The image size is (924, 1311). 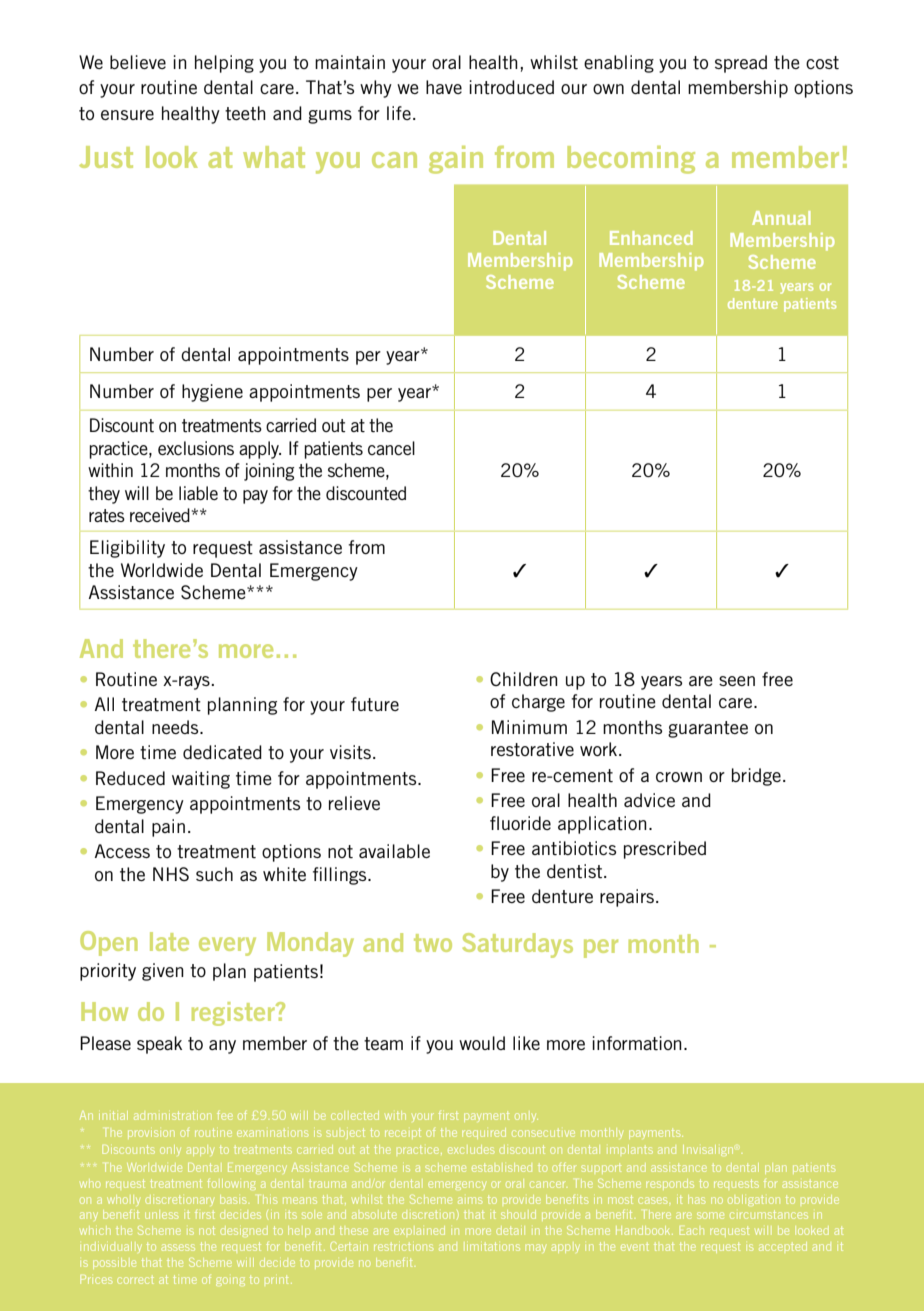 I want to click on assess, so click(x=178, y=1247).
